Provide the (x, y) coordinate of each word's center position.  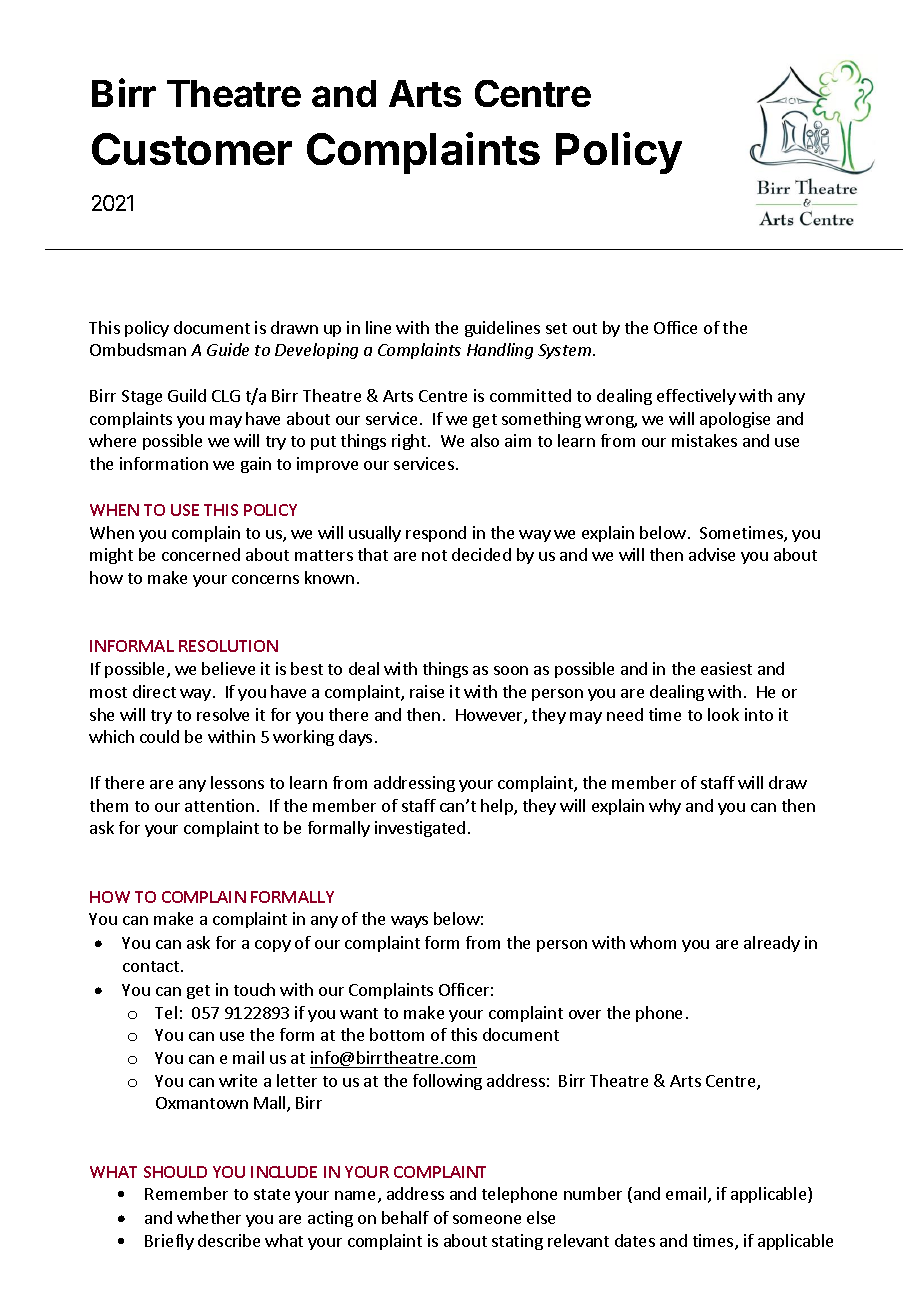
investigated (420, 829)
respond (436, 534)
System (566, 351)
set (556, 328)
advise (712, 554)
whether (209, 1217)
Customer (192, 149)
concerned (201, 554)
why (665, 807)
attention (219, 805)
